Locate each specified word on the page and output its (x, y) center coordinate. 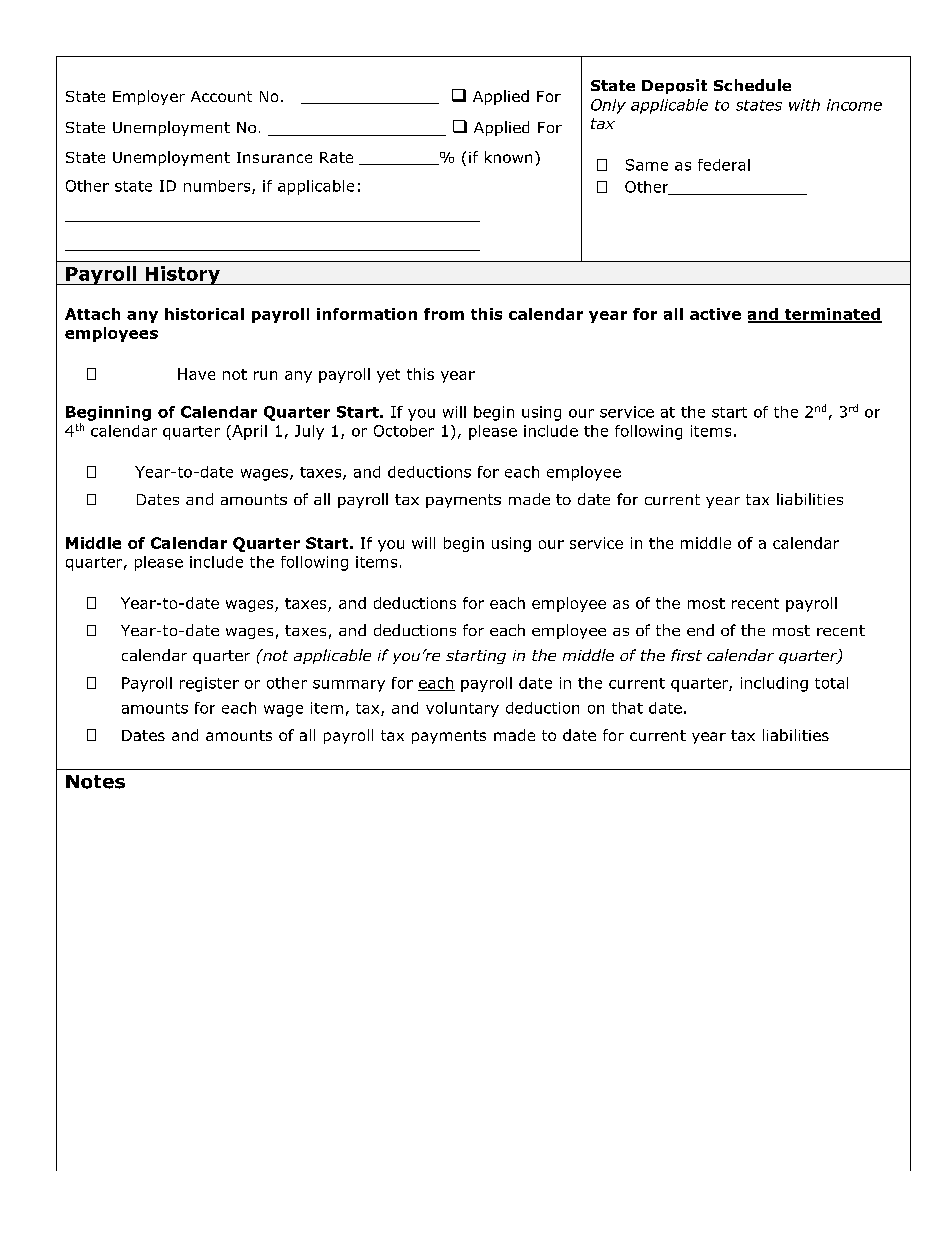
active (715, 314)
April (248, 432)
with (804, 105)
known (508, 157)
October (404, 431)
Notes (95, 782)
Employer (149, 97)
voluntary (462, 709)
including (774, 684)
